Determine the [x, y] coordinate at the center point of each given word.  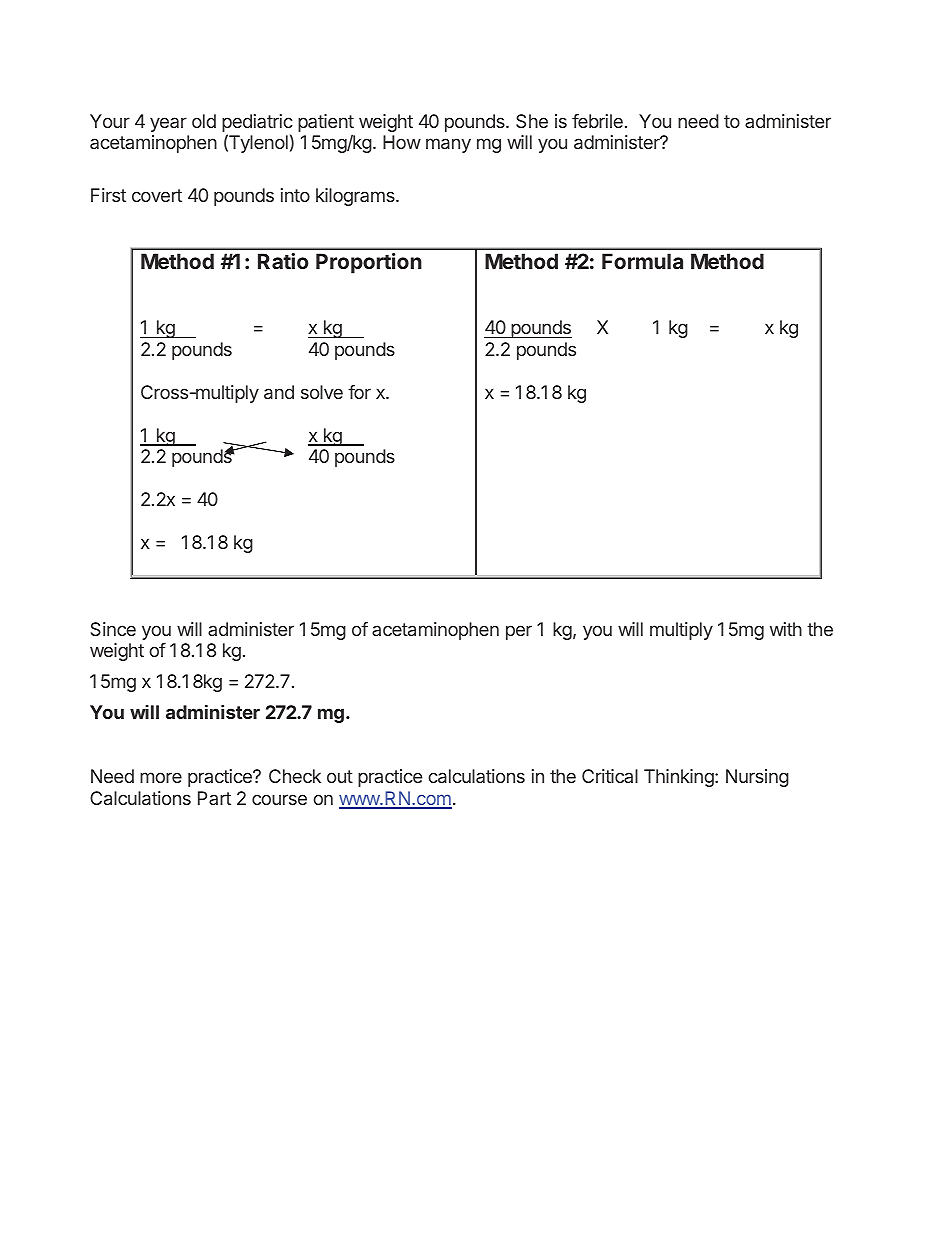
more [161, 777]
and [279, 392]
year [168, 124]
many [448, 145]
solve [322, 392]
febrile [597, 121]
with [786, 629]
